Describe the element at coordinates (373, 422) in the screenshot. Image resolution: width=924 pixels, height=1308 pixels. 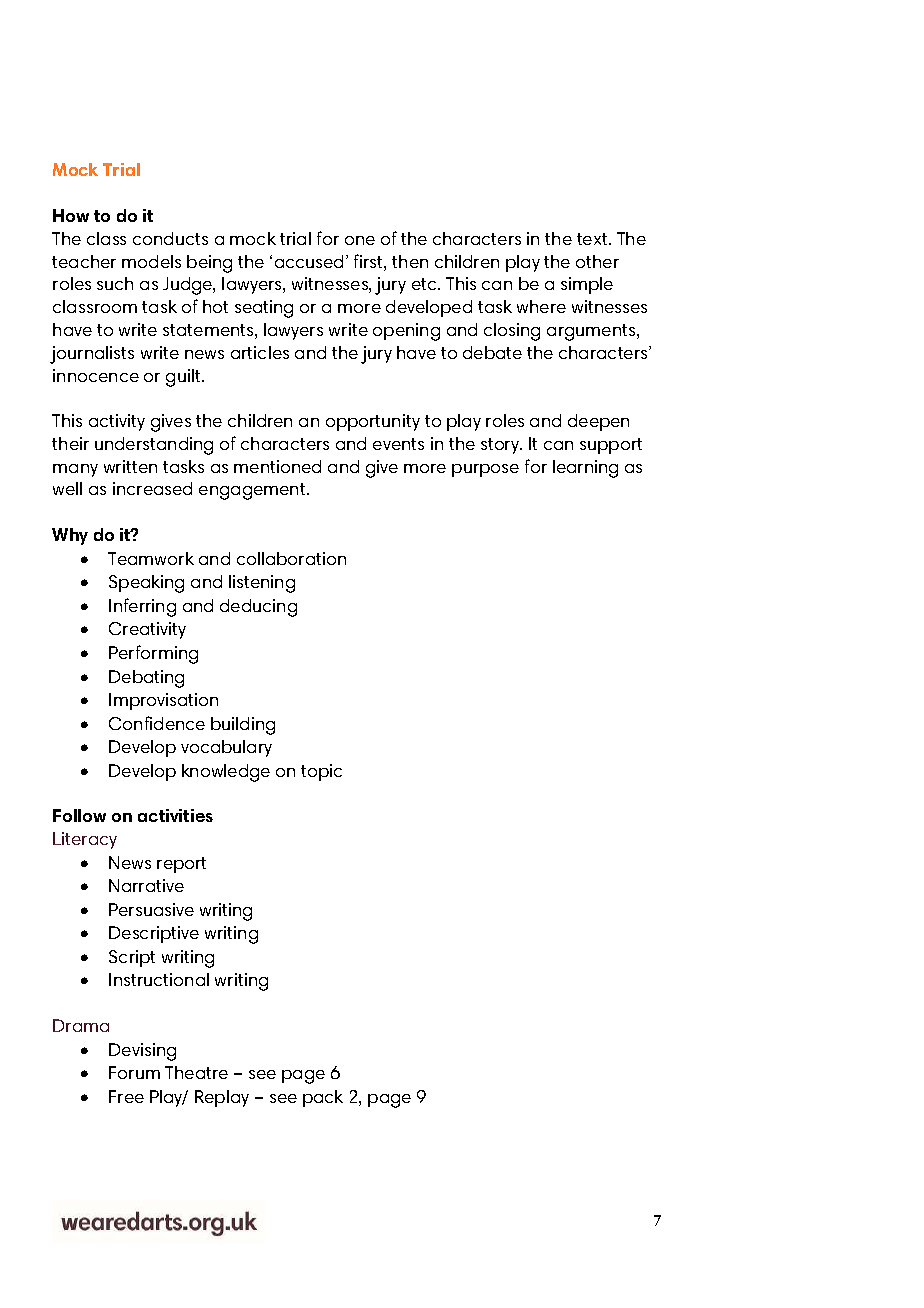
I see `opportunity` at that location.
